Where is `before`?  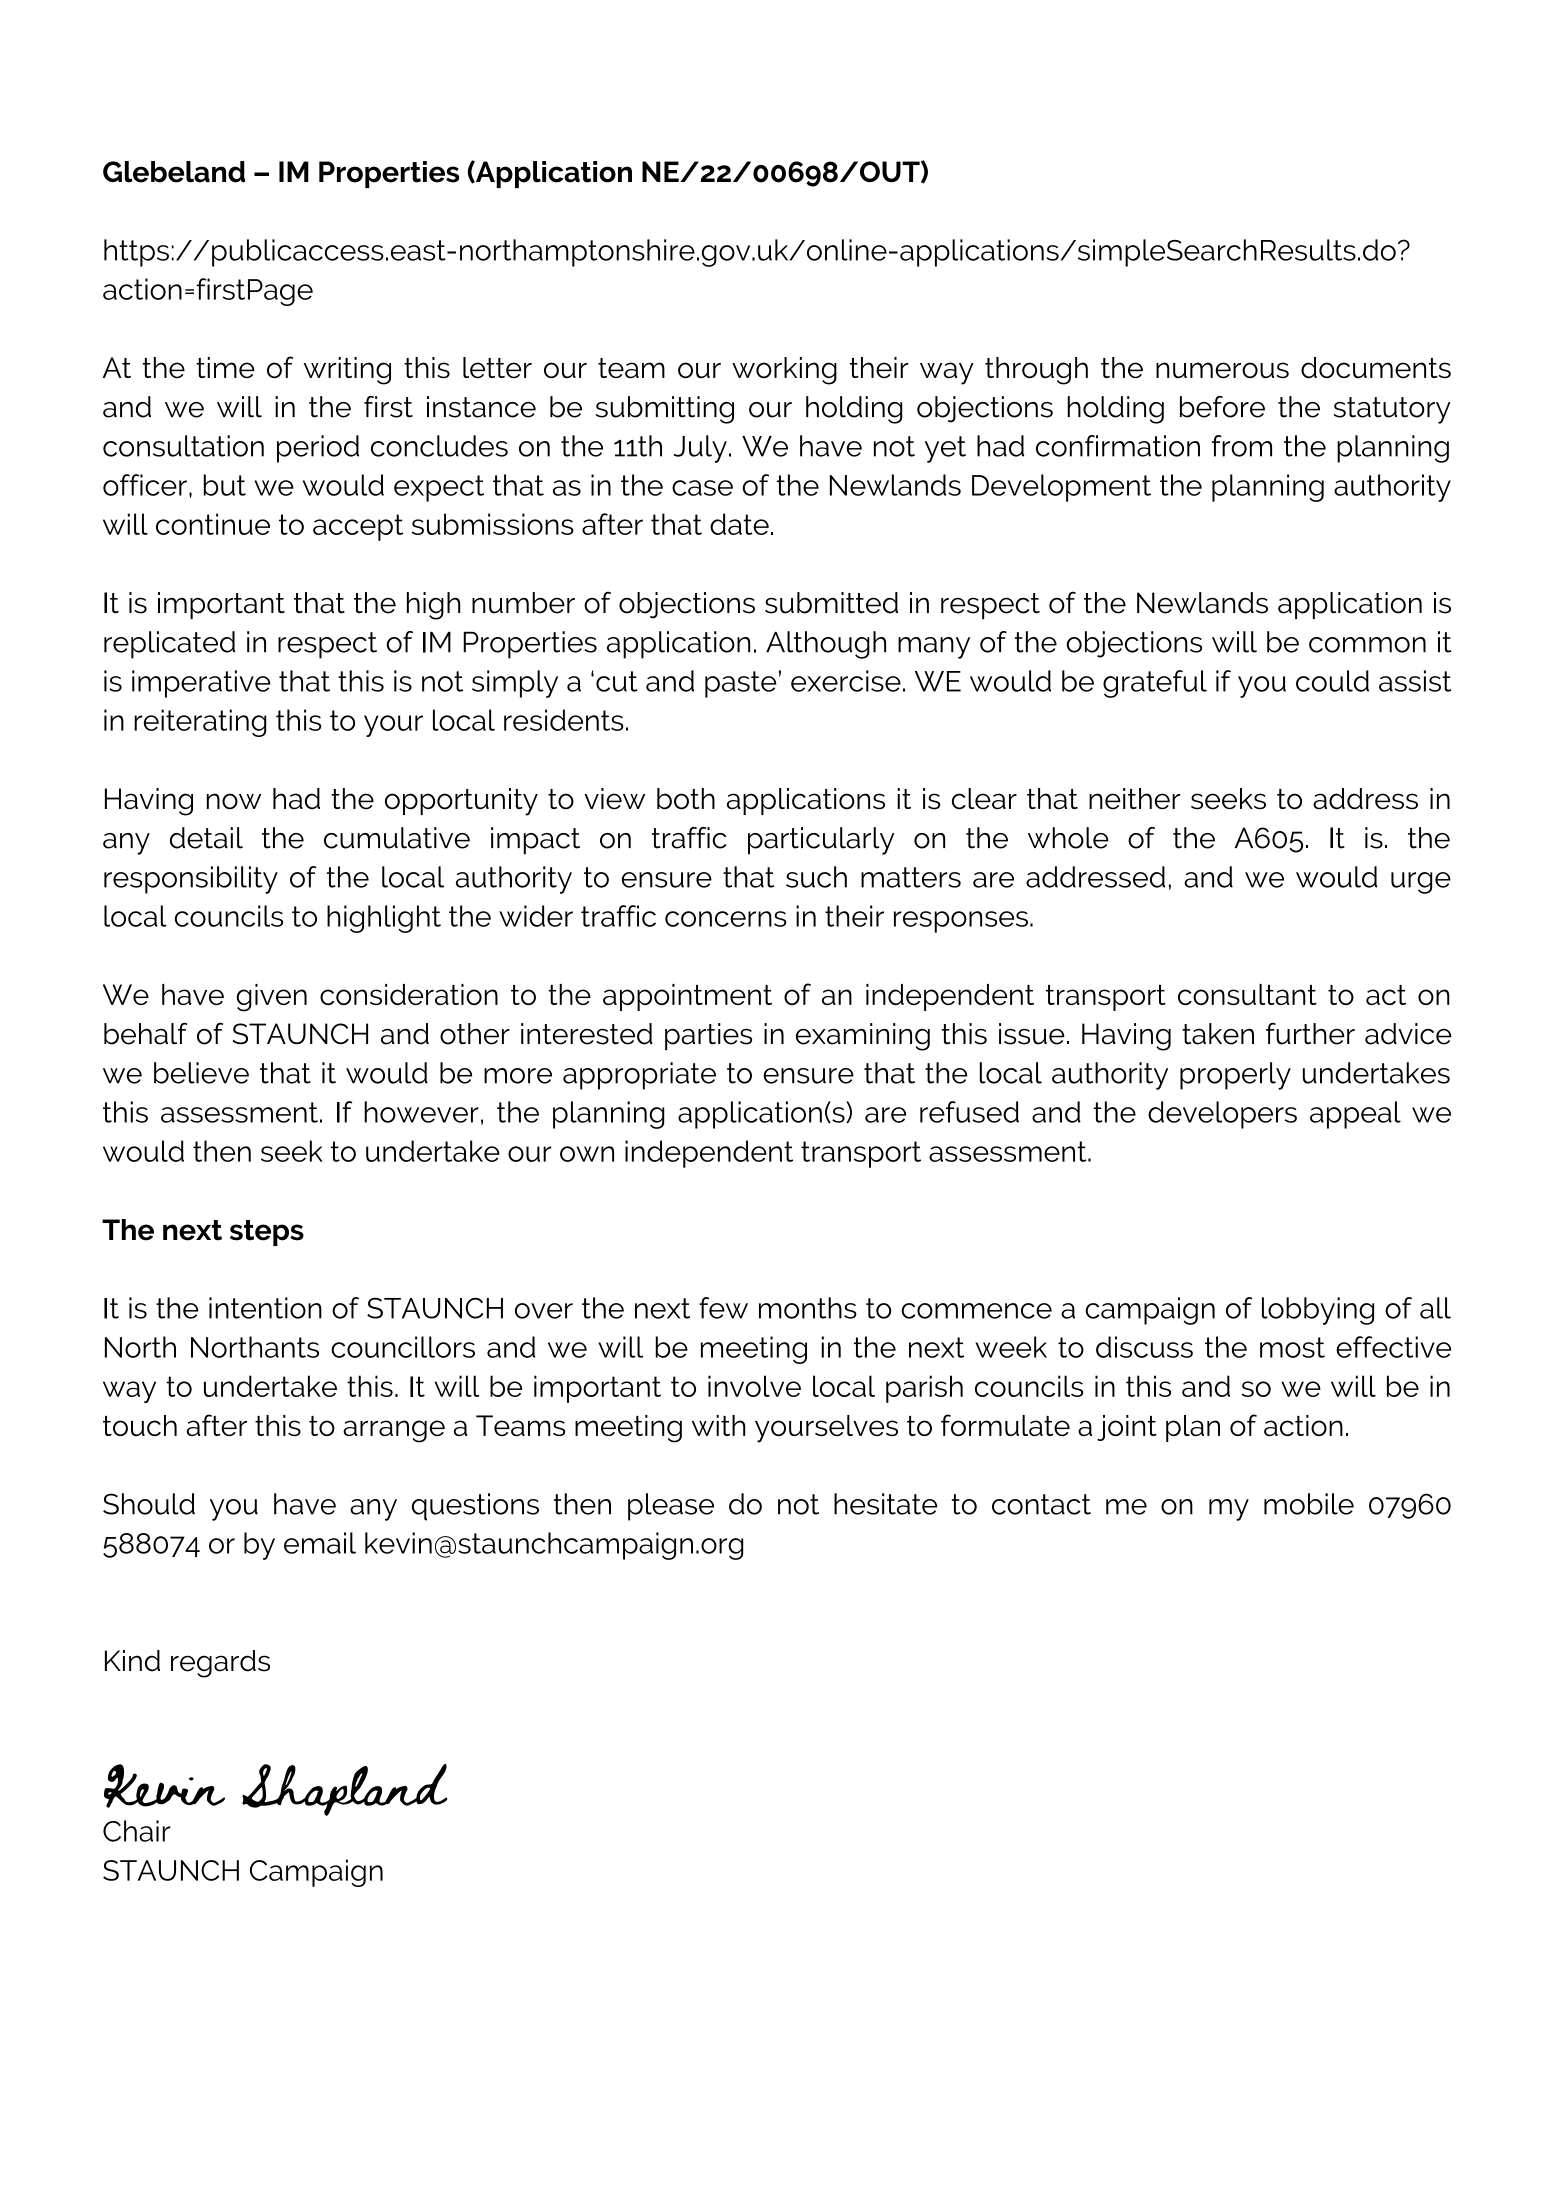 before is located at coordinates (1222, 407).
